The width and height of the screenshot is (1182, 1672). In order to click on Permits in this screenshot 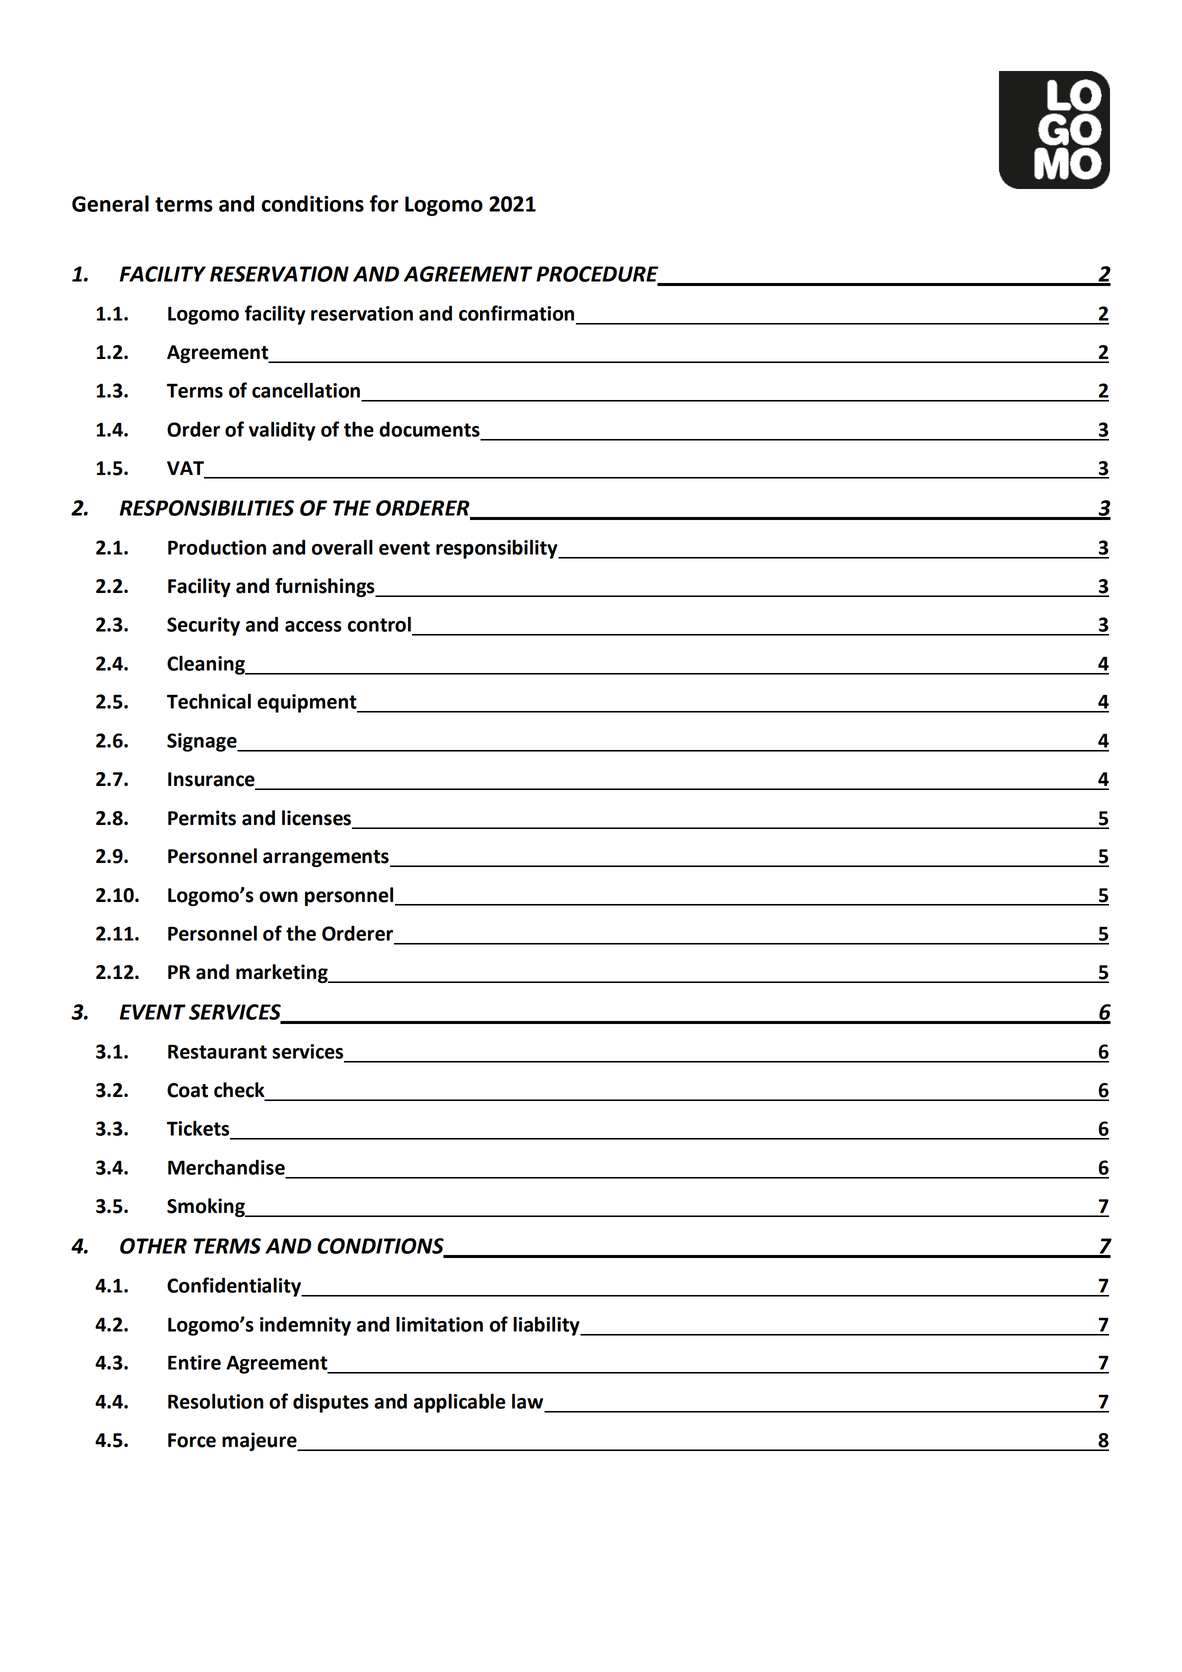, I will do `click(202, 818)`.
